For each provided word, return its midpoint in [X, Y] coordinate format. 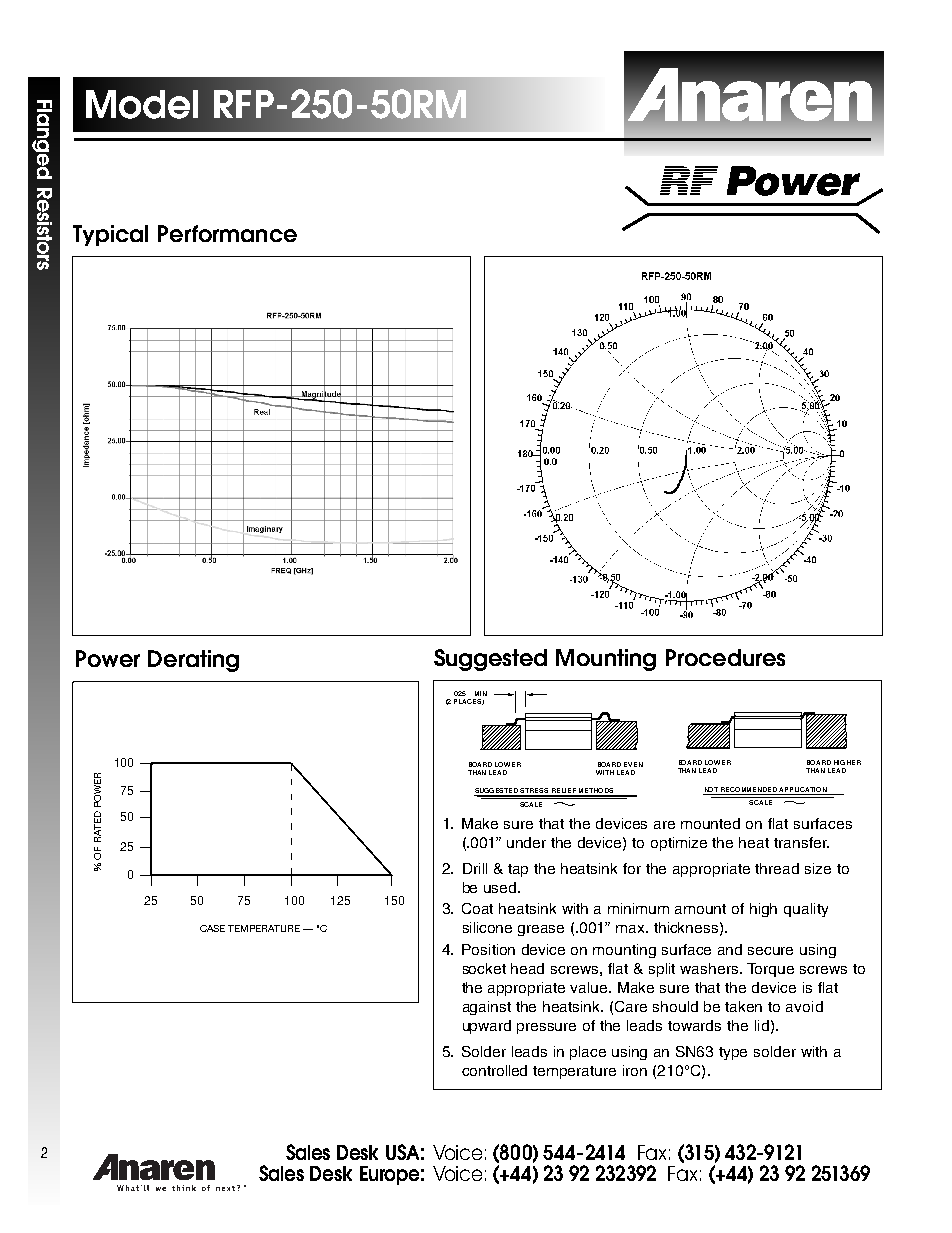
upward [487, 1027]
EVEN [633, 764]
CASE [212, 928]
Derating [193, 661]
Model [142, 104]
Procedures [725, 657]
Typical [110, 235]
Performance [227, 233]
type [733, 1053]
